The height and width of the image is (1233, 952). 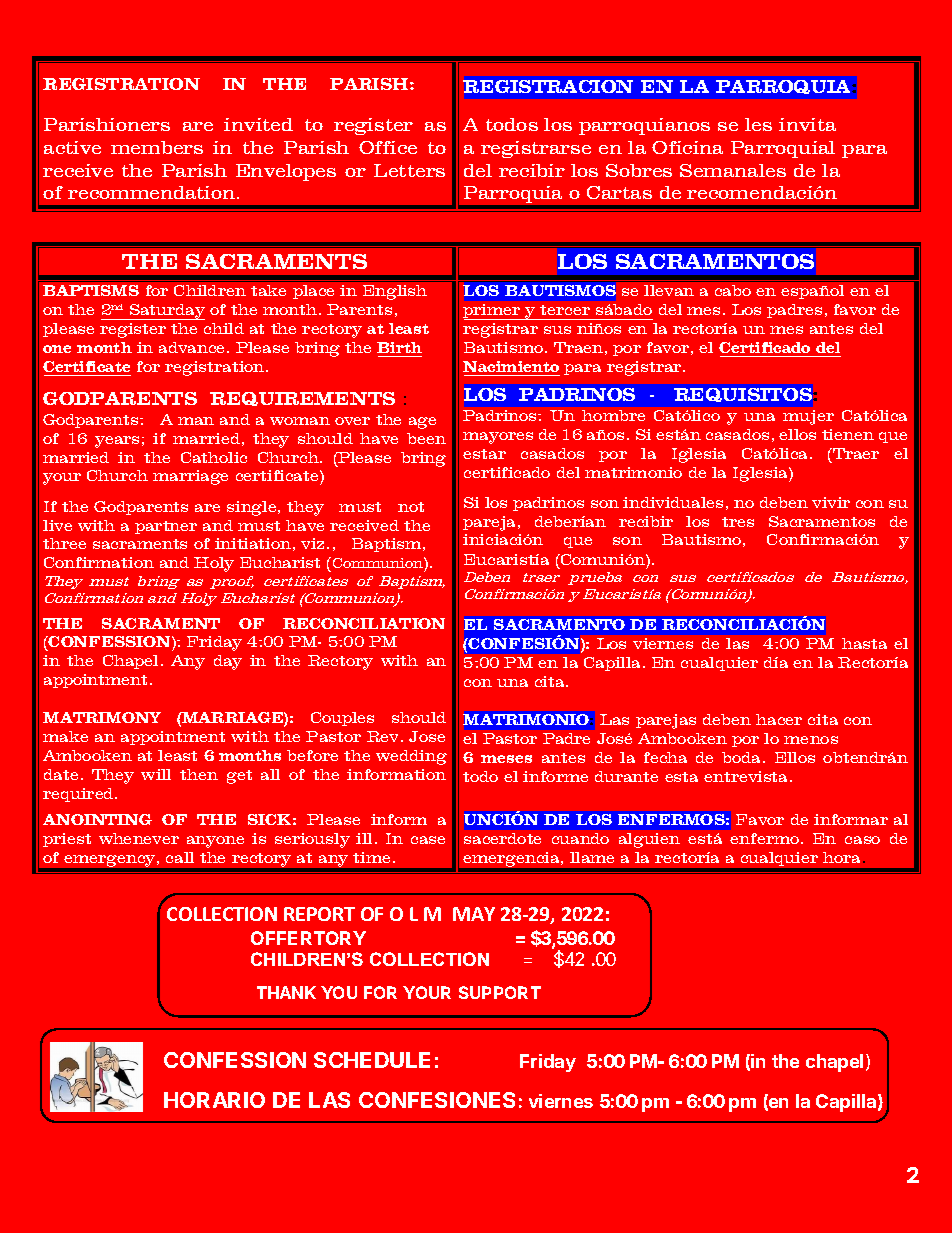 What do you see at coordinates (286, 992) in the image?
I see `THANK` at bounding box center [286, 992].
